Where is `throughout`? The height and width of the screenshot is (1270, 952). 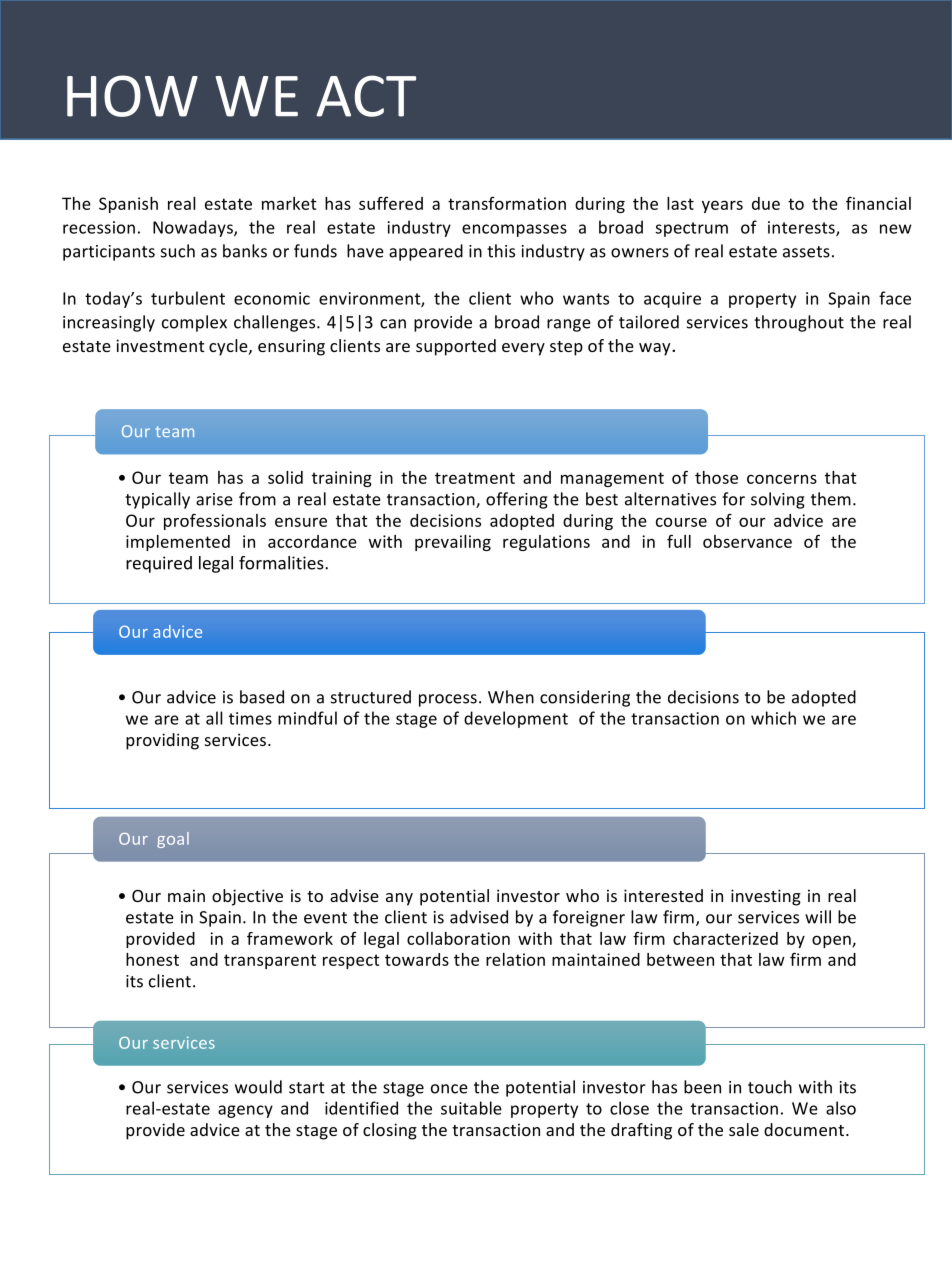 throughout is located at coordinates (799, 323).
